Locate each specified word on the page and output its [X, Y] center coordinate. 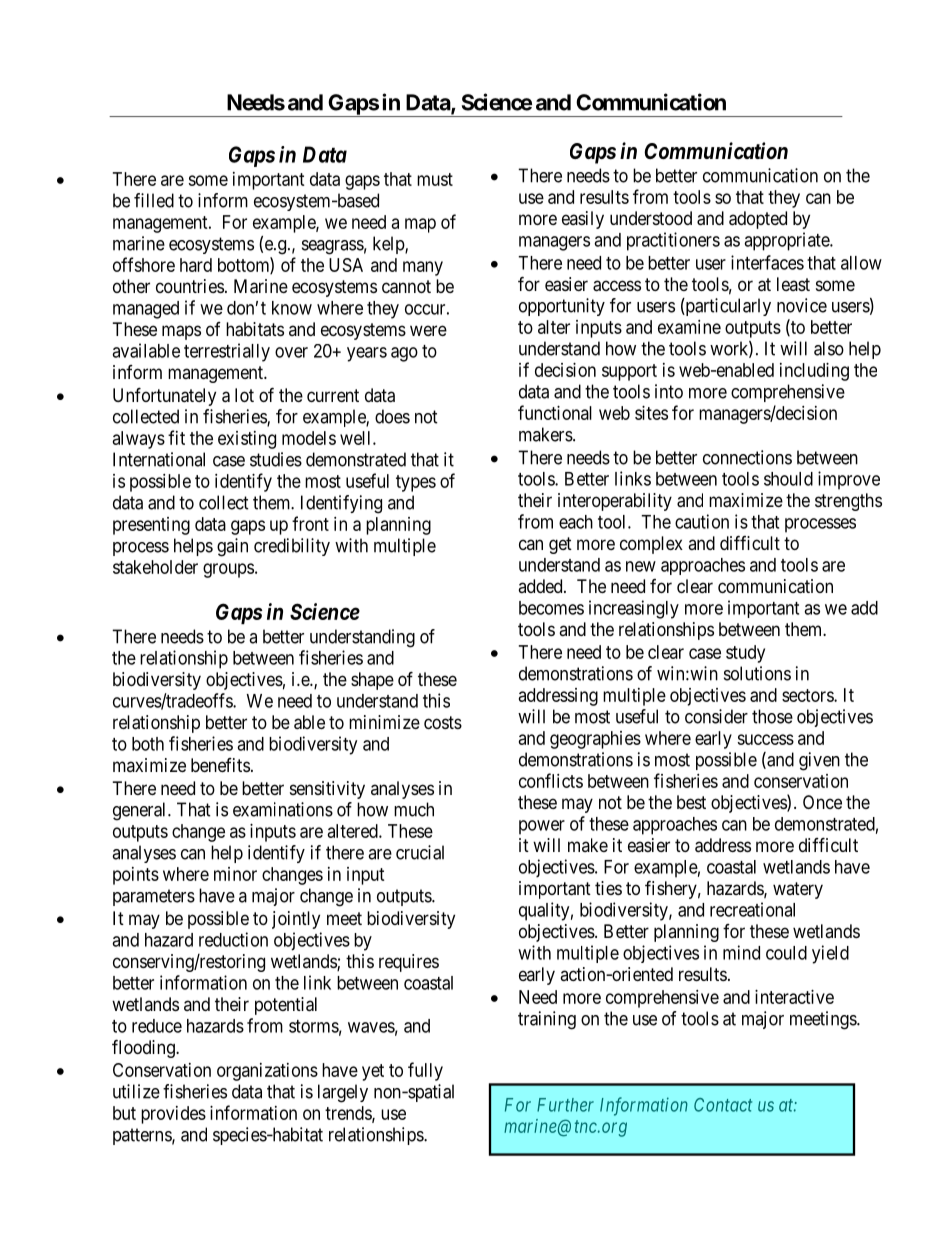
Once [822, 802]
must [435, 179]
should [788, 479]
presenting [151, 526]
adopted [758, 220]
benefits [220, 765]
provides [173, 1115]
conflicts [551, 780]
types [416, 483]
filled [154, 200]
